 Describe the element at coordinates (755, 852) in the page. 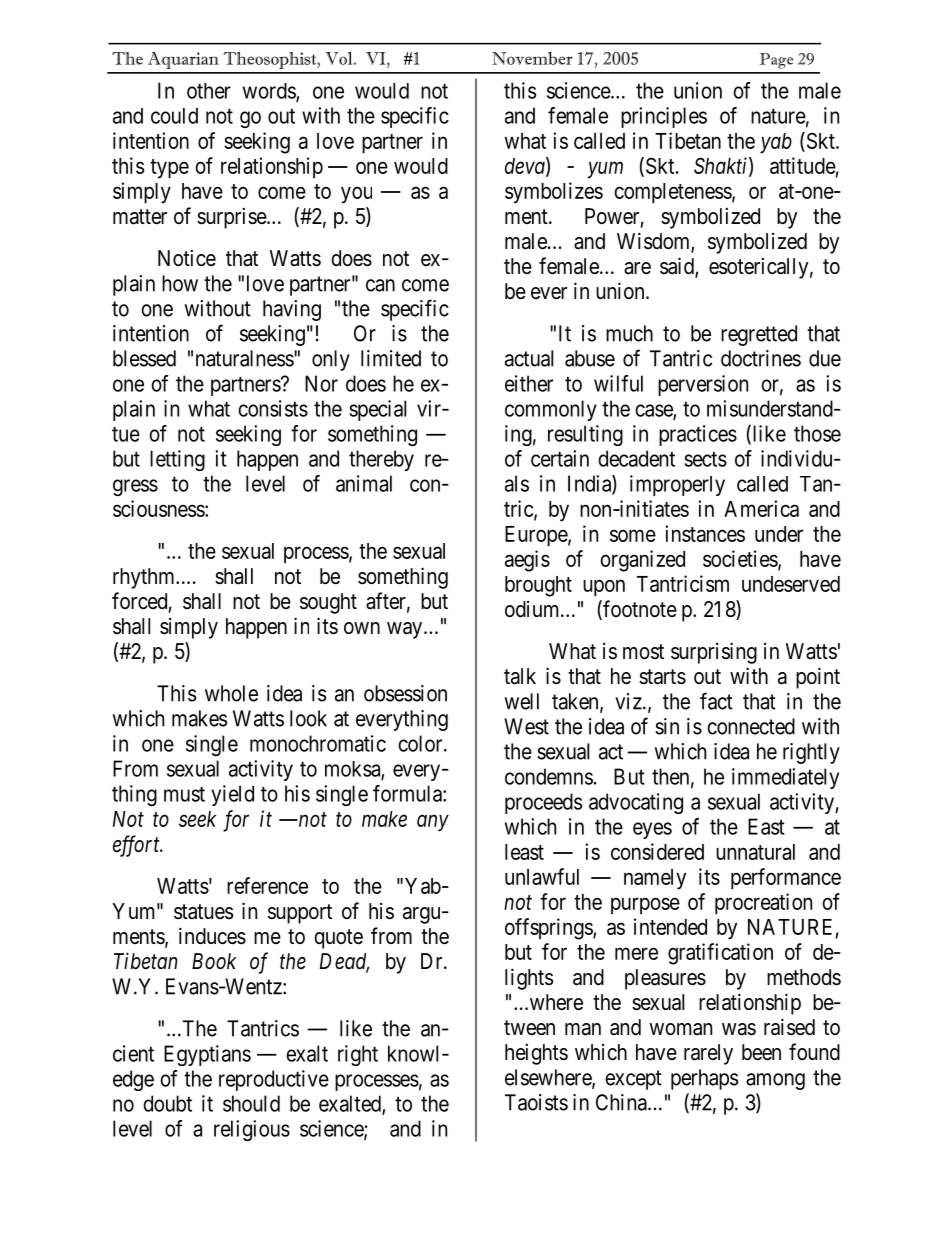

I see `unnatural` at that location.
